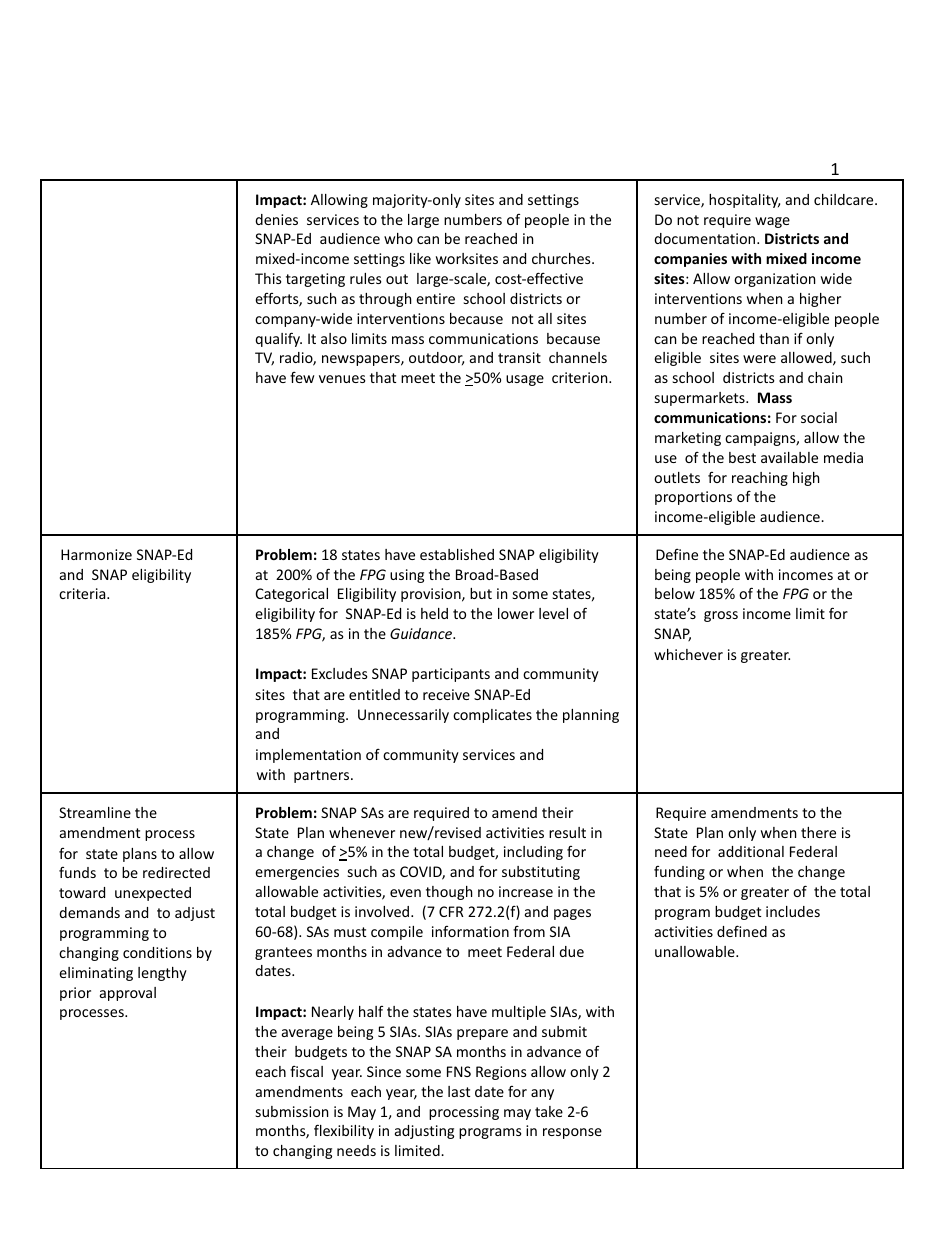  What do you see at coordinates (742, 457) in the screenshot?
I see `best` at bounding box center [742, 457].
